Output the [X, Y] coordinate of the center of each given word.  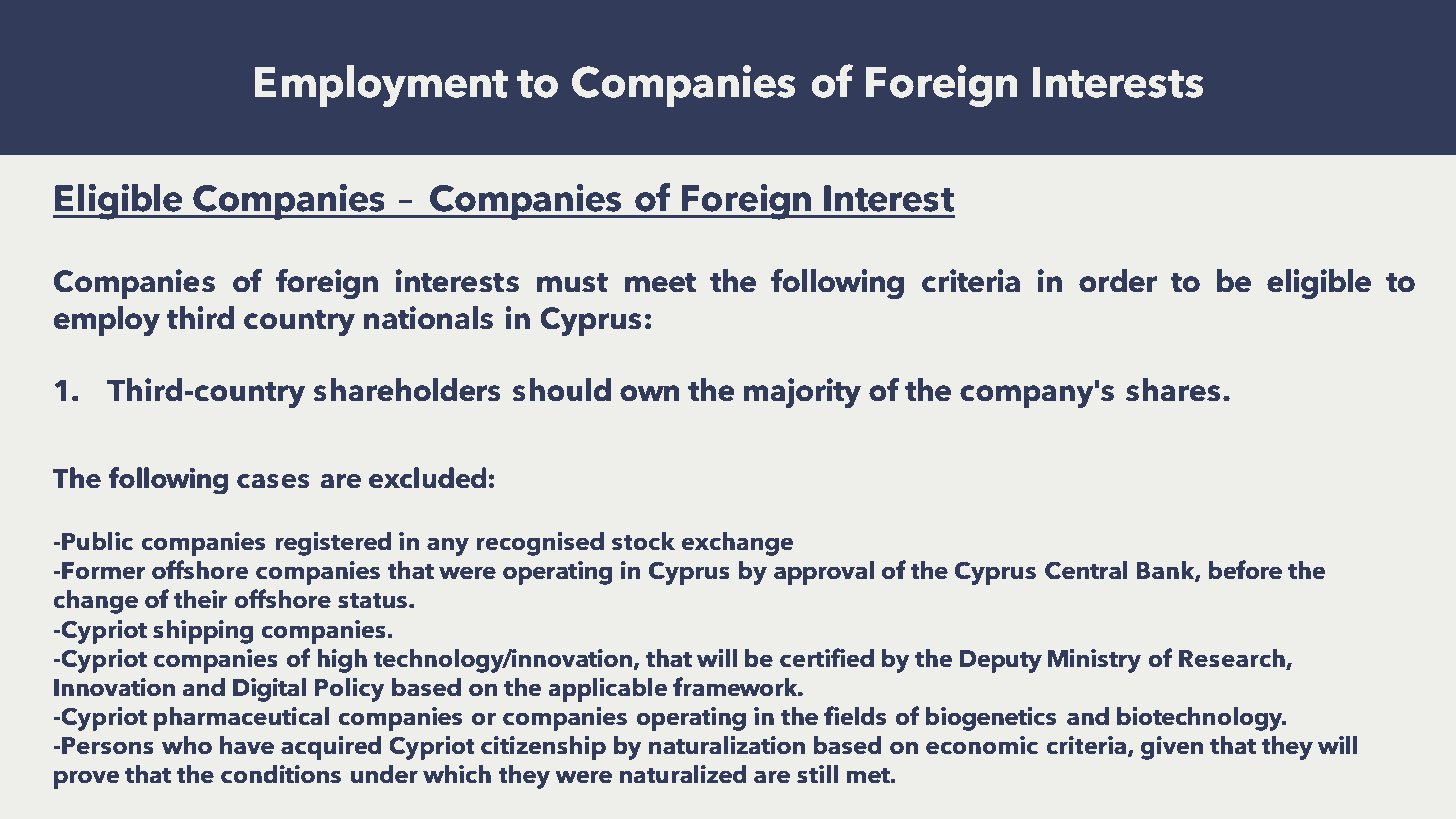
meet [660, 283]
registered [333, 544]
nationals [428, 318]
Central [1086, 570]
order [1118, 281]
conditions [281, 774]
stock [643, 541]
